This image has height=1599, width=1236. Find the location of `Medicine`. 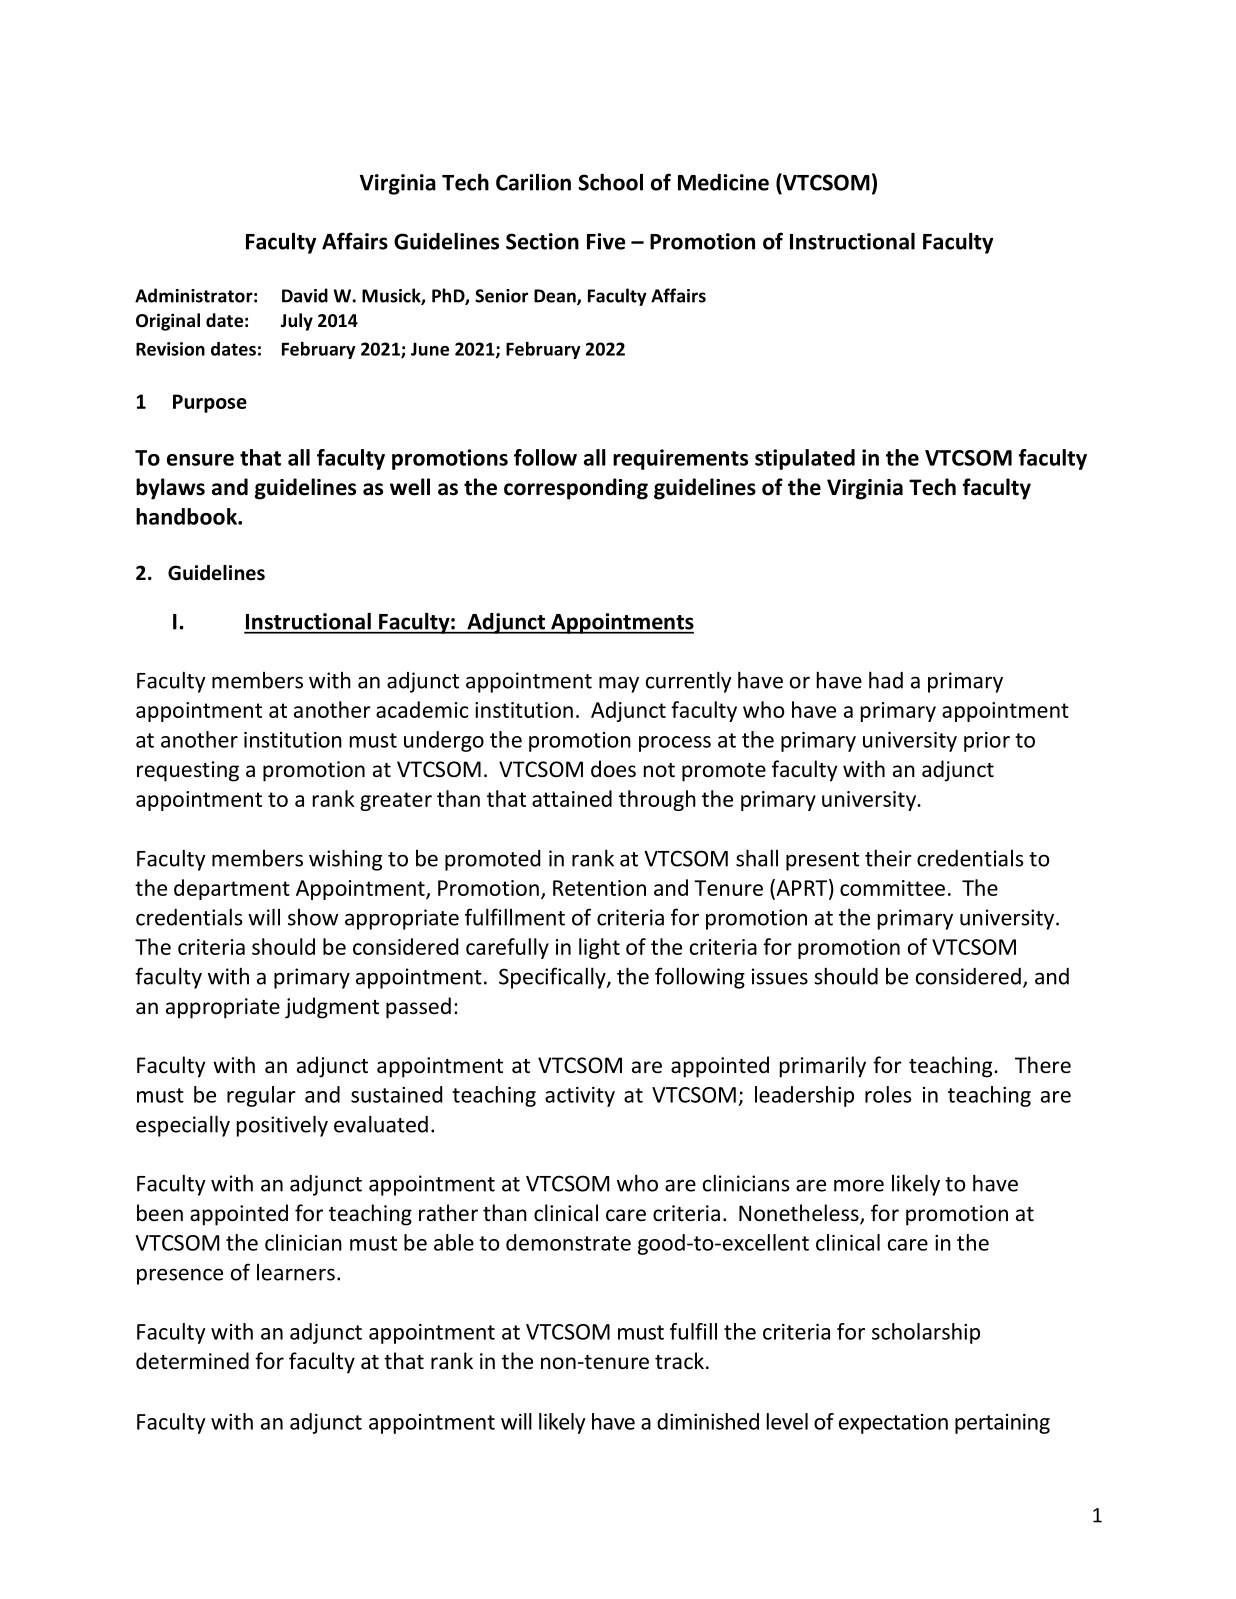

Medicine is located at coordinates (723, 182).
